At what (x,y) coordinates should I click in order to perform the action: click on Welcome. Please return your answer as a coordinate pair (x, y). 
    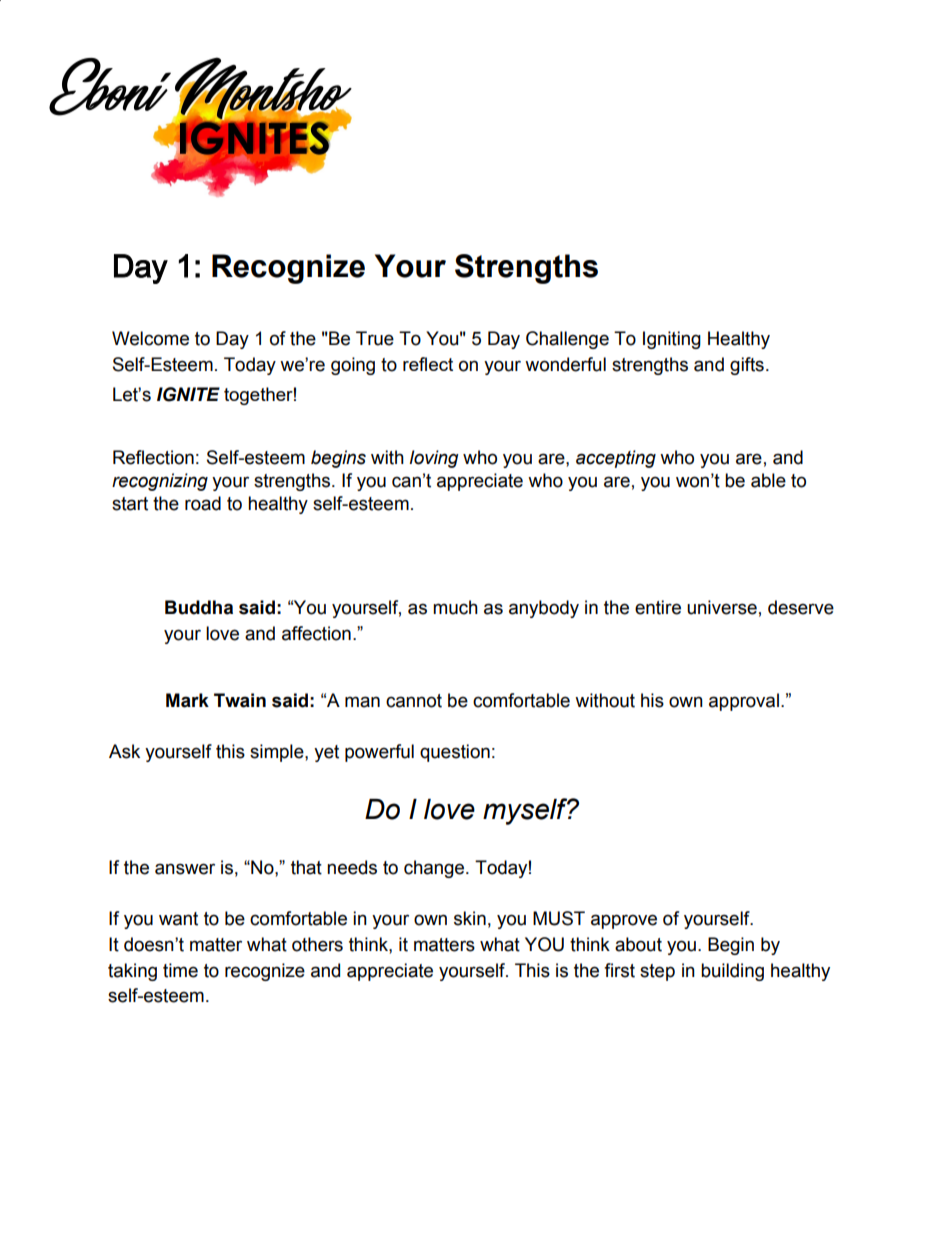
    Looking at the image, I should click on (150, 338).
